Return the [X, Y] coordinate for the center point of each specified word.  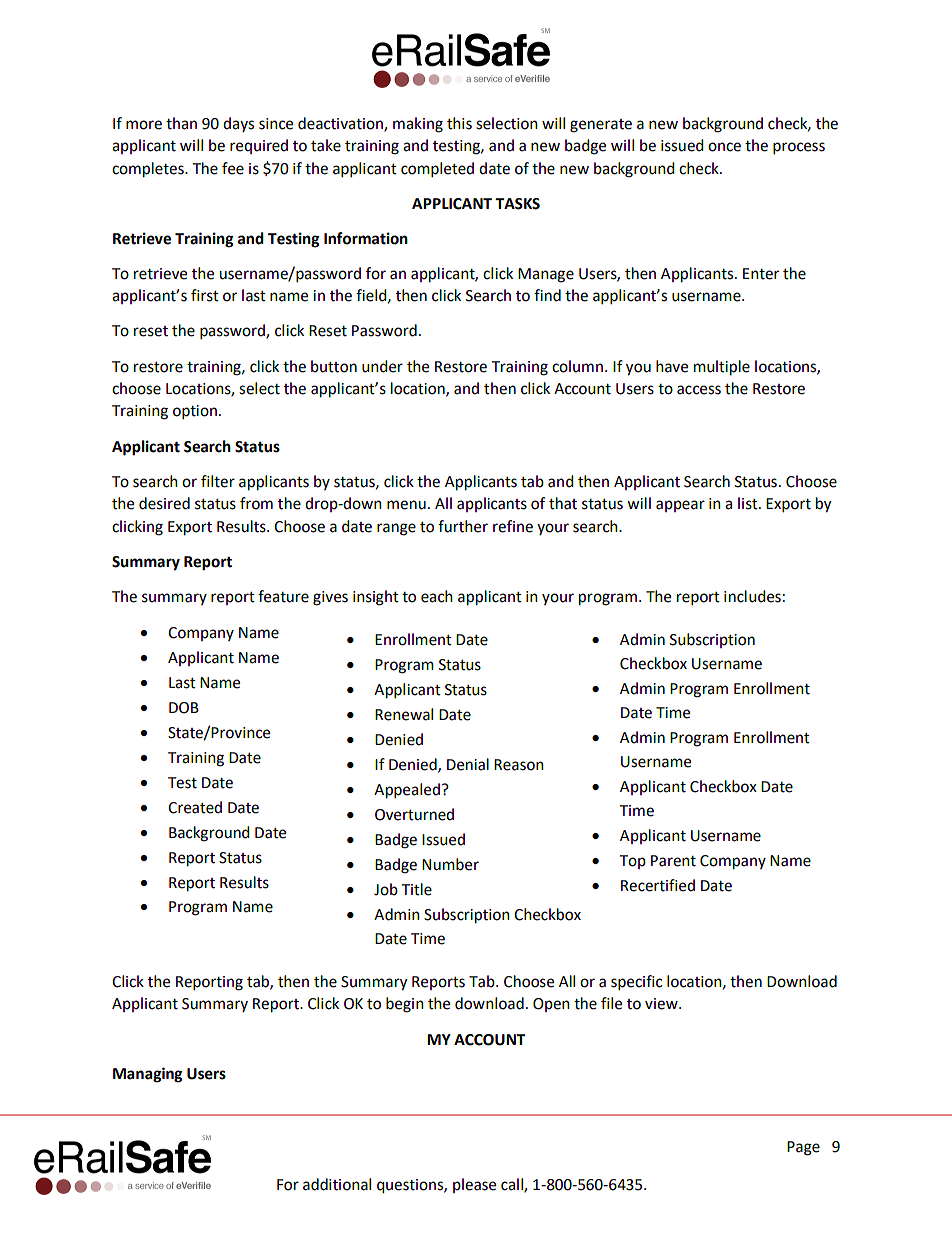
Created [195, 807]
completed [437, 170]
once [724, 147]
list [749, 503]
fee [233, 168]
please [474, 1185]
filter [218, 481]
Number [450, 864]
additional [337, 1184]
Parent [673, 861]
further [463, 526]
